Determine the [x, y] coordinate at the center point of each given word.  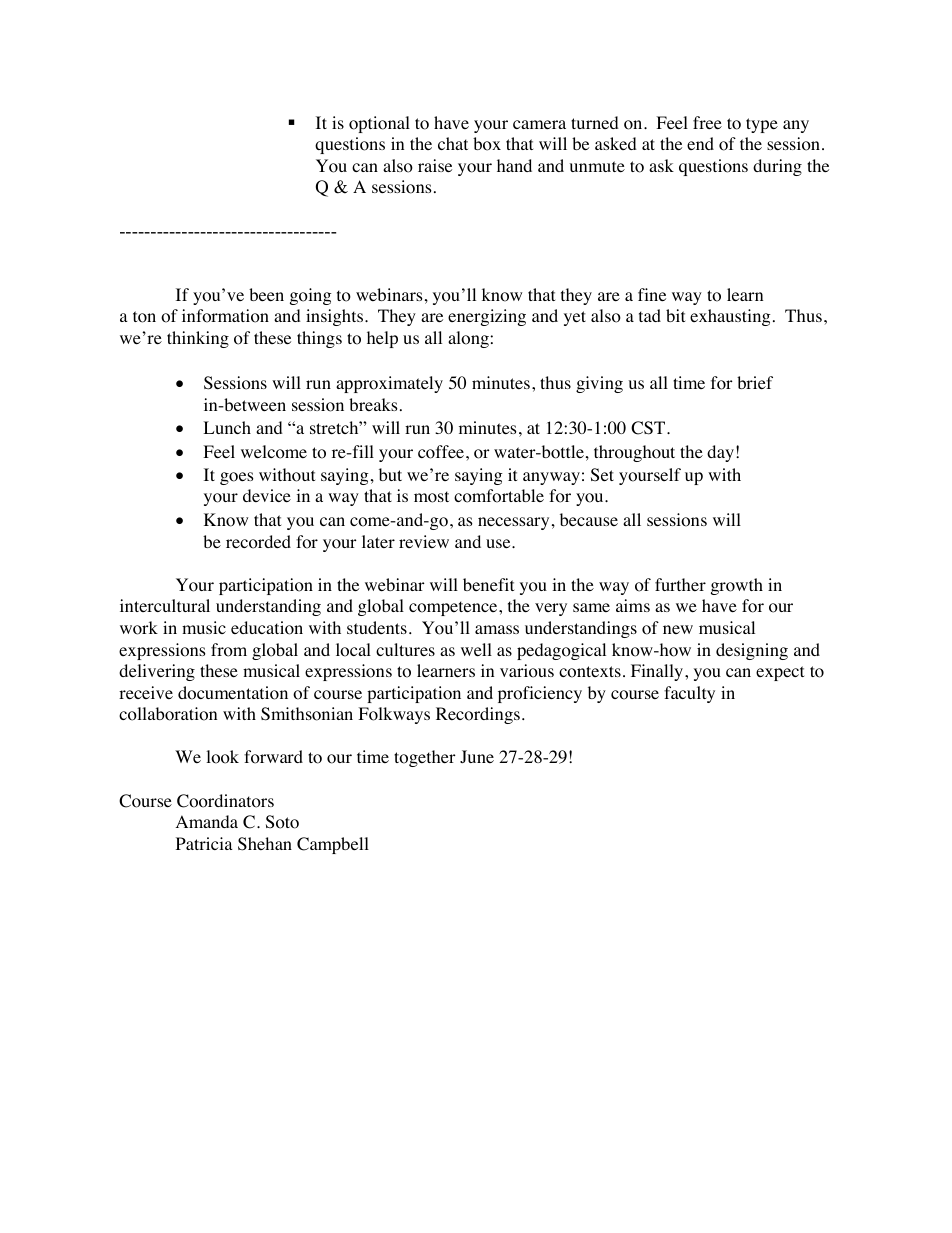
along [469, 339]
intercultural [165, 605]
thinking [198, 339]
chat [453, 143]
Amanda [207, 821]
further [680, 584]
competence [454, 608]
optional [379, 124]
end [700, 143]
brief [755, 382]
